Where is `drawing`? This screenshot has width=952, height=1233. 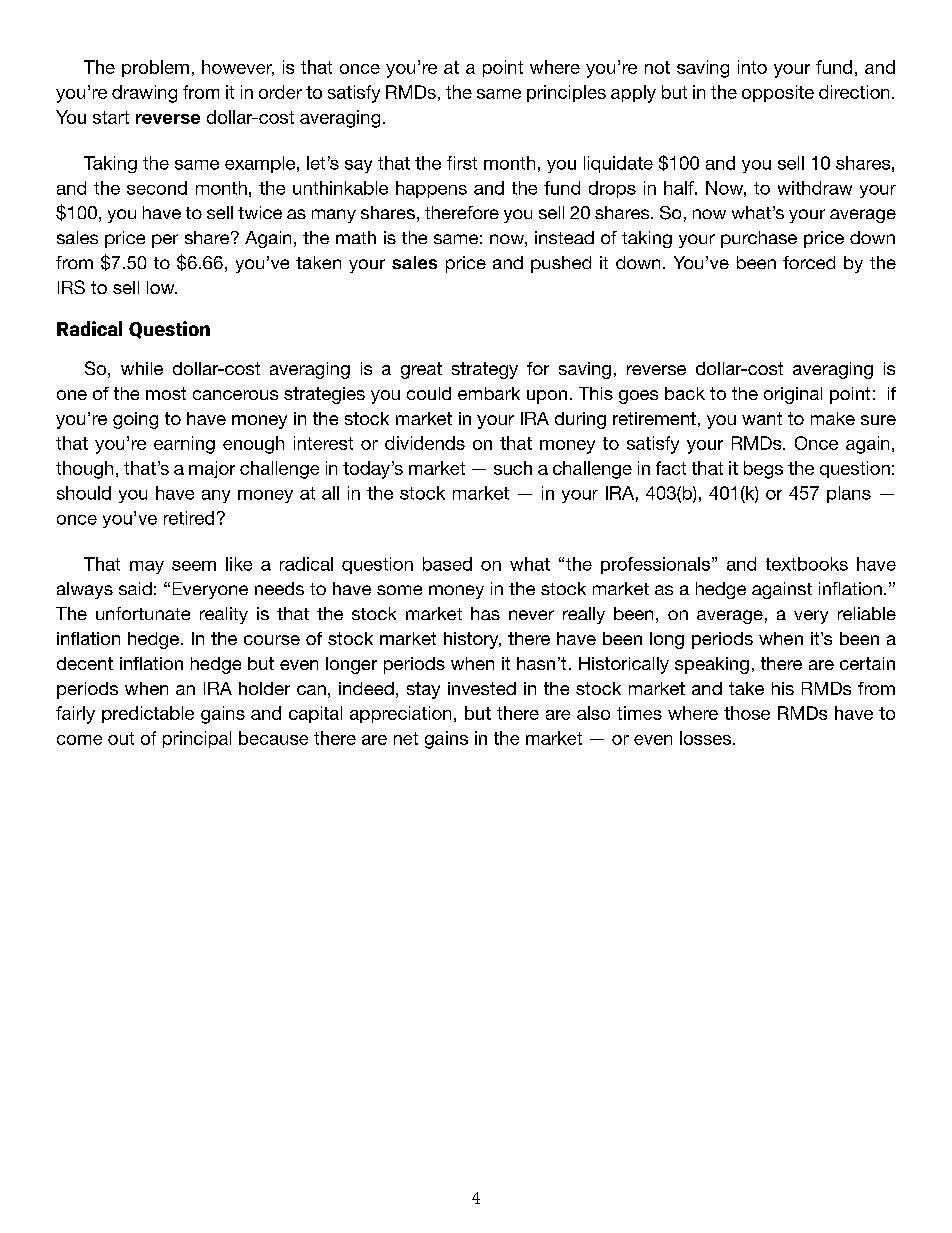 drawing is located at coordinates (144, 94).
